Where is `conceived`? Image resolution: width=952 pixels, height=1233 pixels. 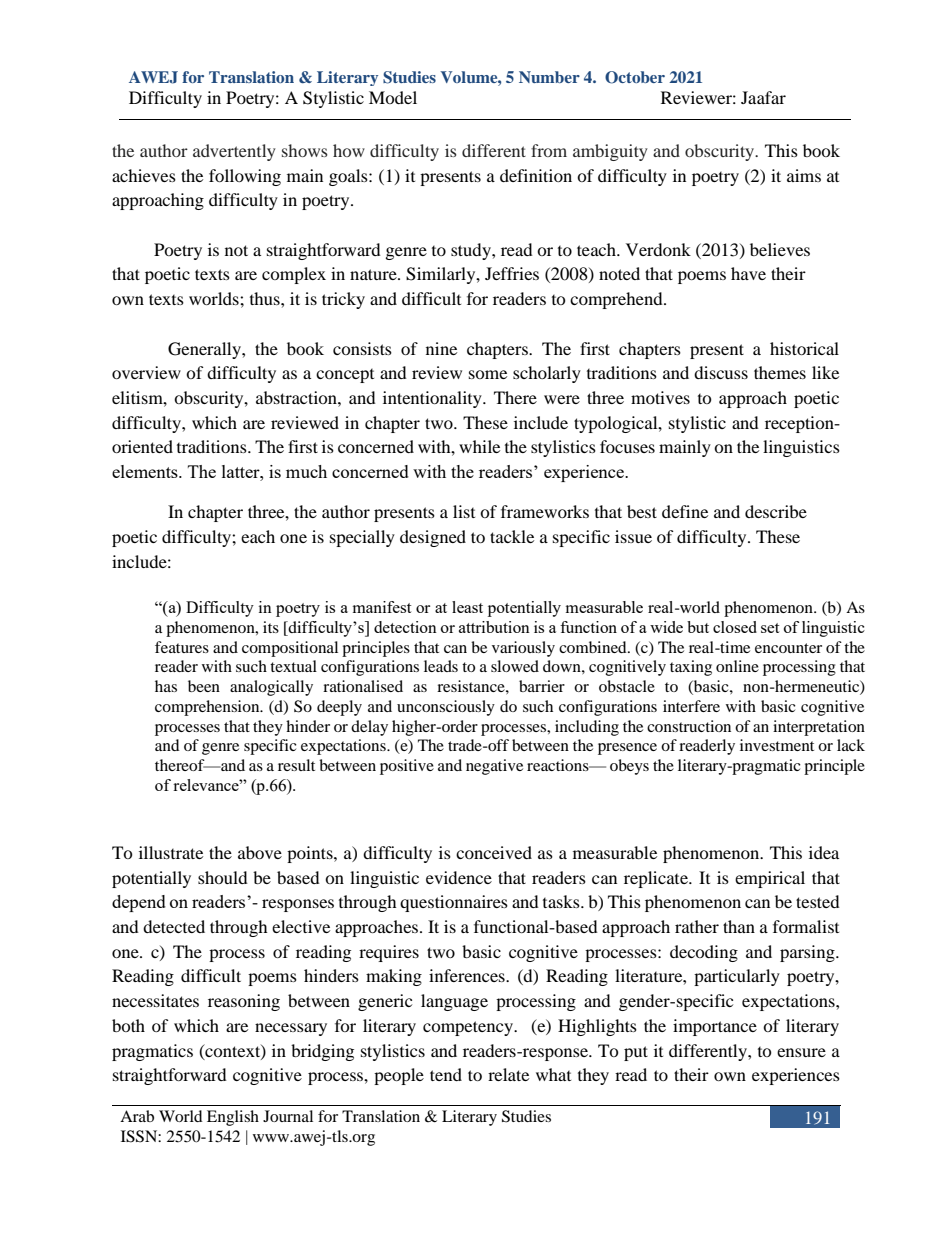
conceived is located at coordinates (494, 852).
